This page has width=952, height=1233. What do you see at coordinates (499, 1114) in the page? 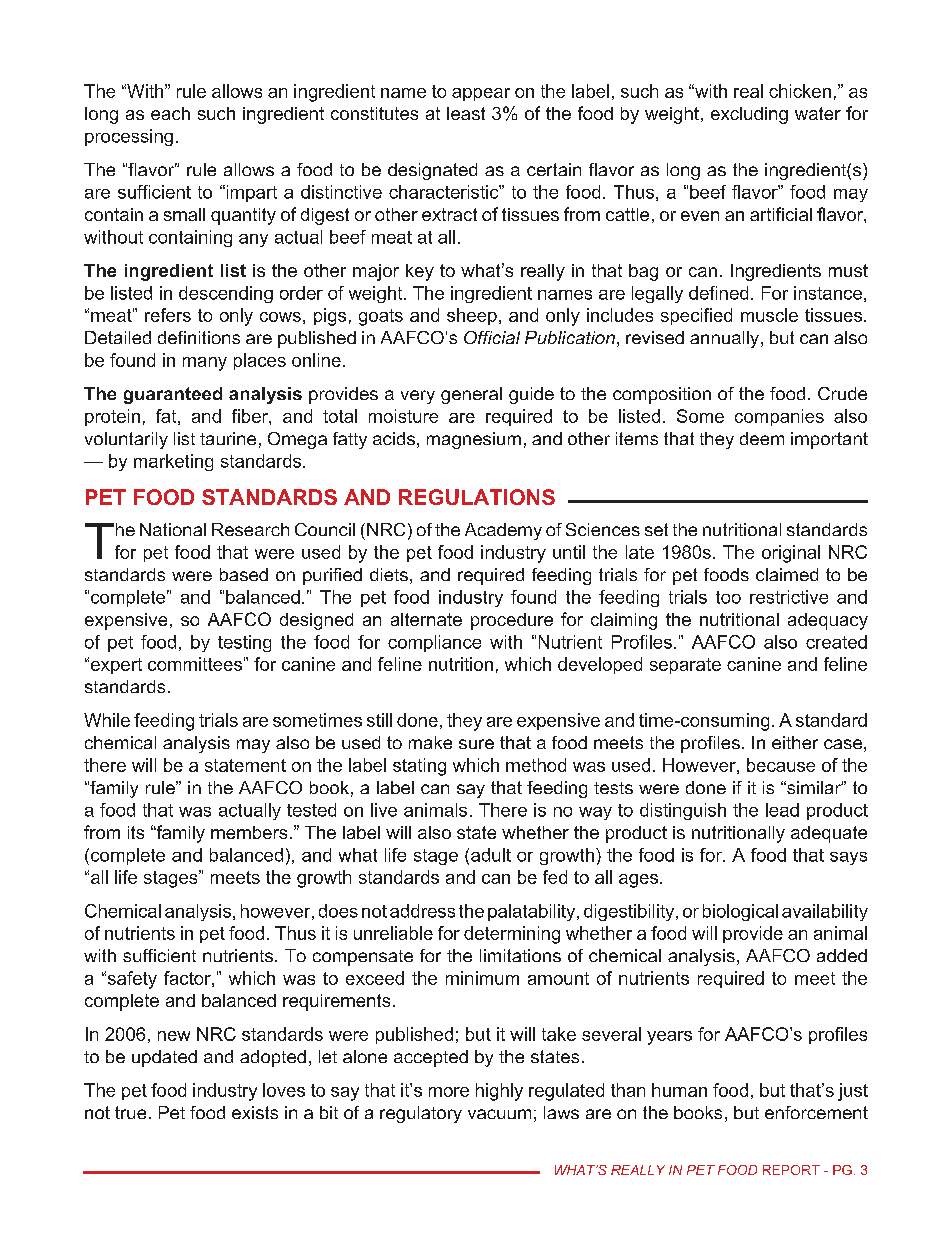
I see `vacuum` at bounding box center [499, 1114].
